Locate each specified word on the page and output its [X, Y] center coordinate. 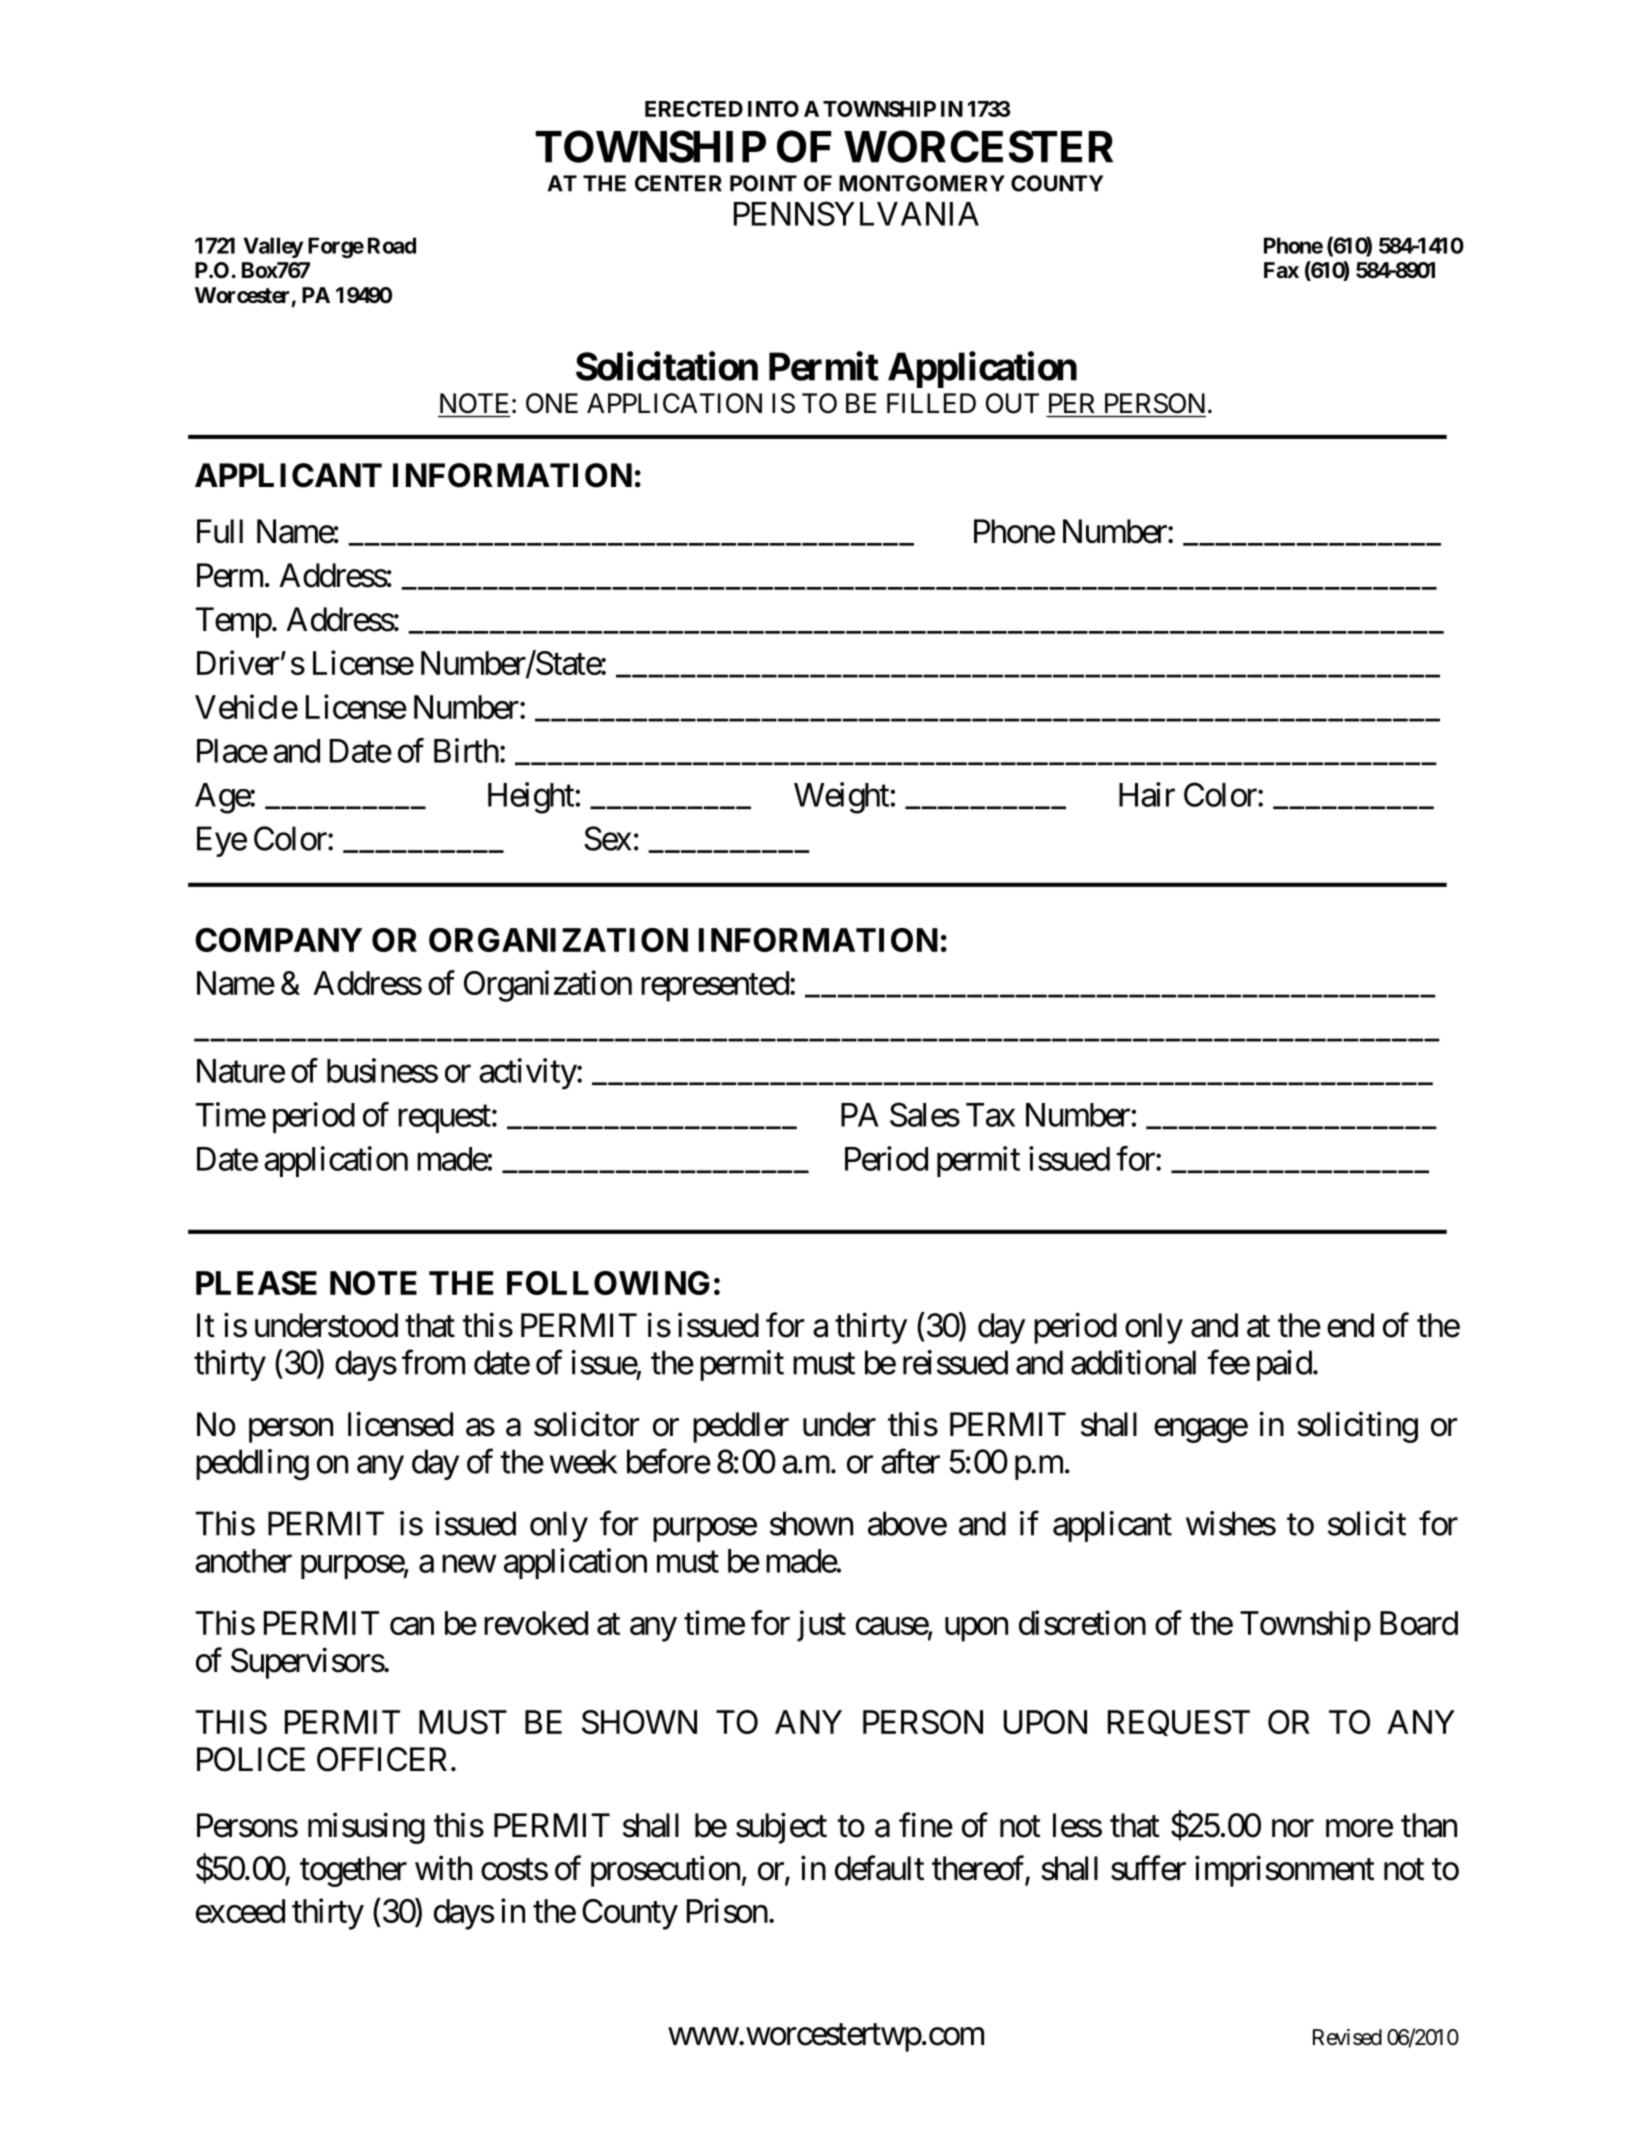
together [353, 1871]
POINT [763, 183]
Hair [1147, 794]
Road [392, 245]
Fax [1281, 270]
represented [715, 986]
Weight [841, 798]
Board [1419, 1623]
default [879, 1868]
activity [528, 1073]
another [243, 1561]
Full [220, 531]
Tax [990, 1115]
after [910, 1461]
